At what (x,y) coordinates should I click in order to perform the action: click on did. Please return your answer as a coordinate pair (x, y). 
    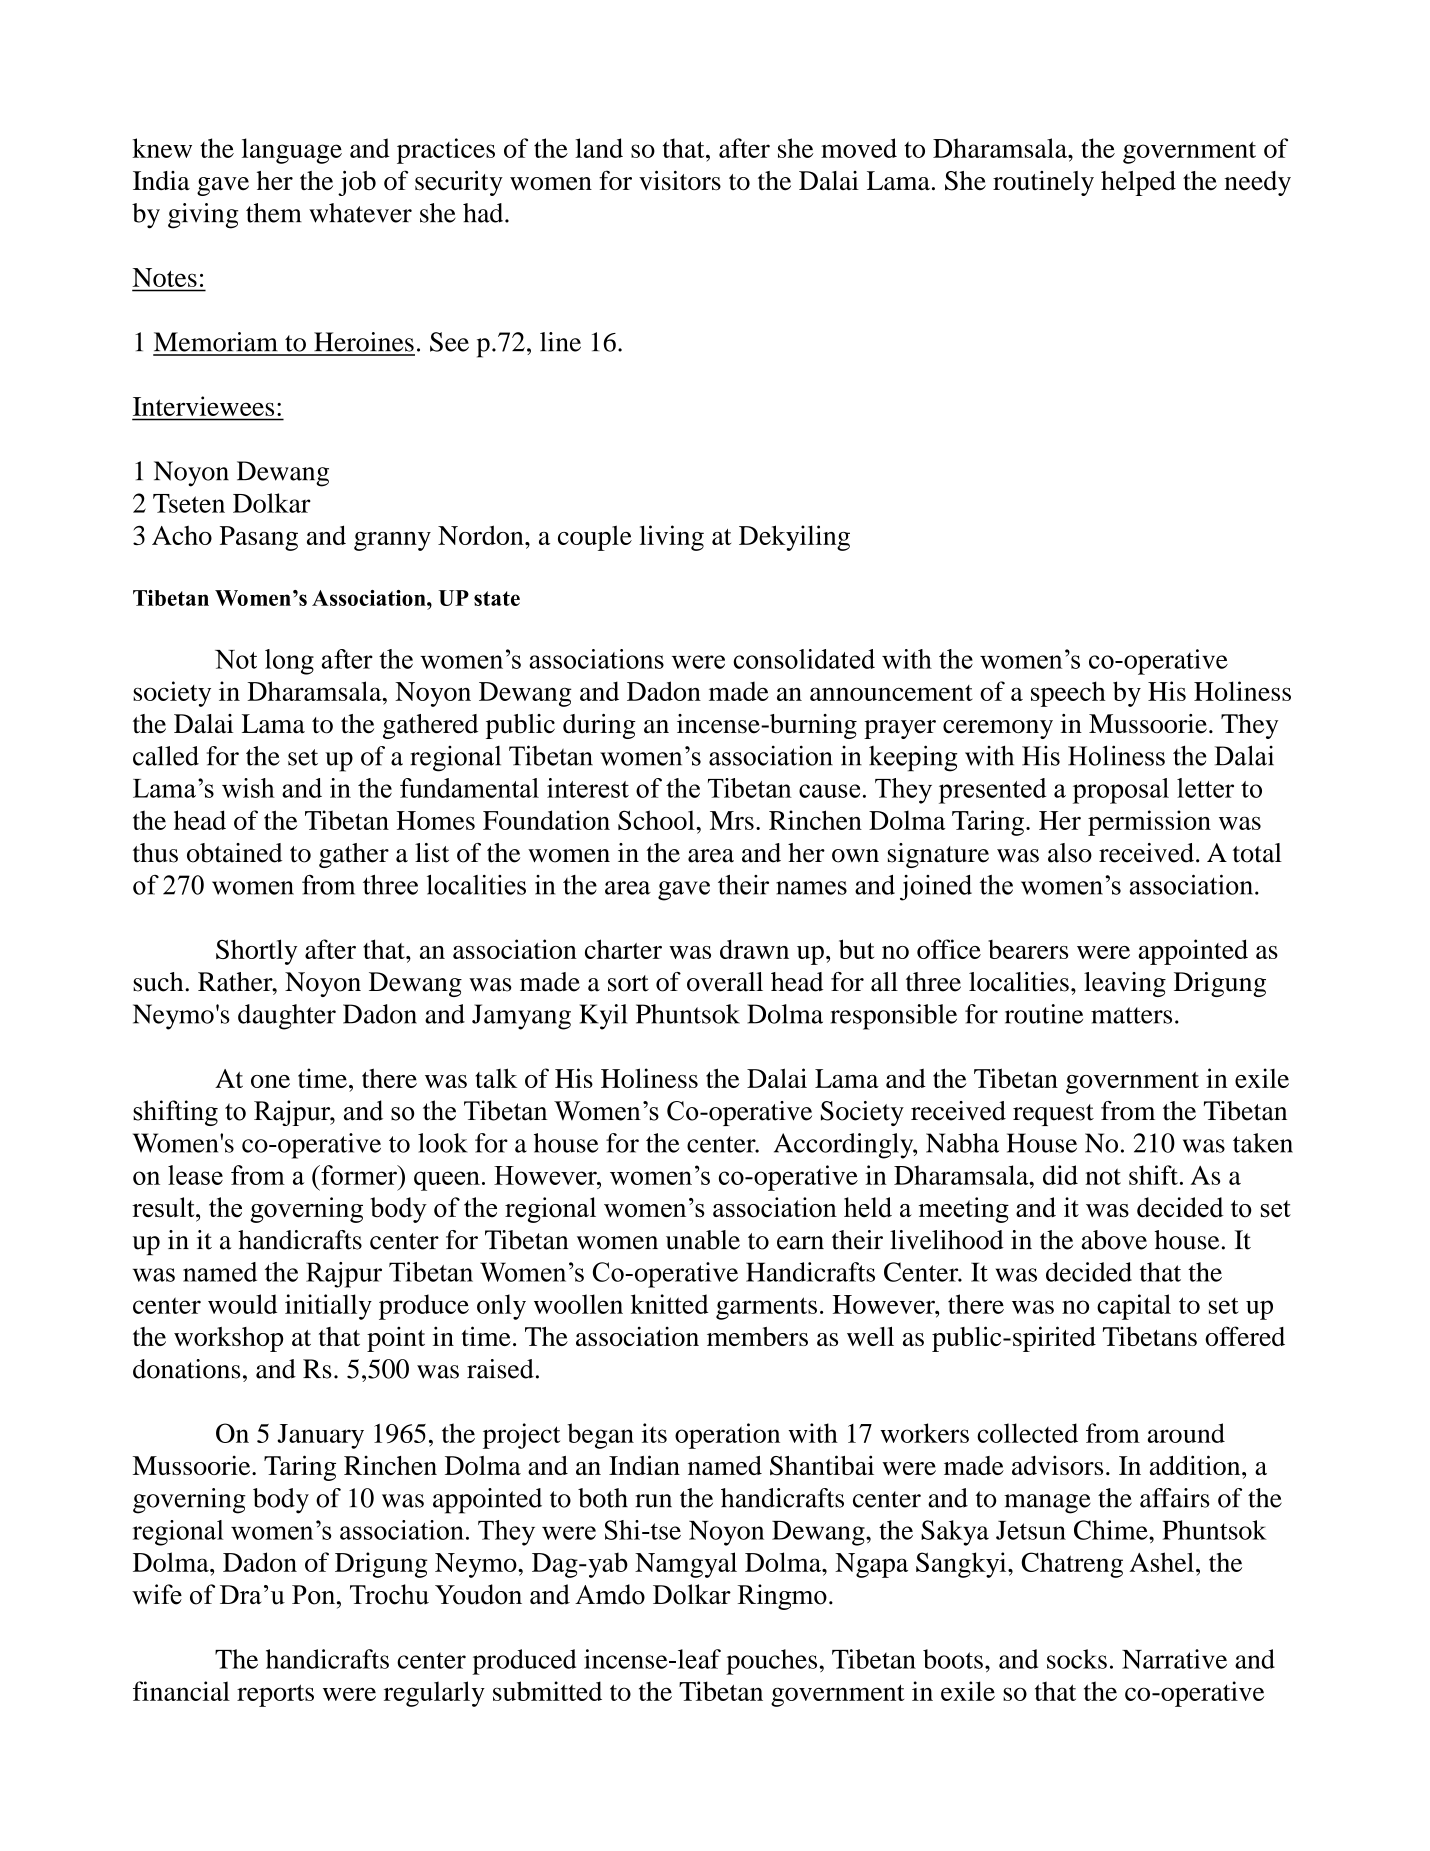
    Looking at the image, I should click on (1060, 1175).
